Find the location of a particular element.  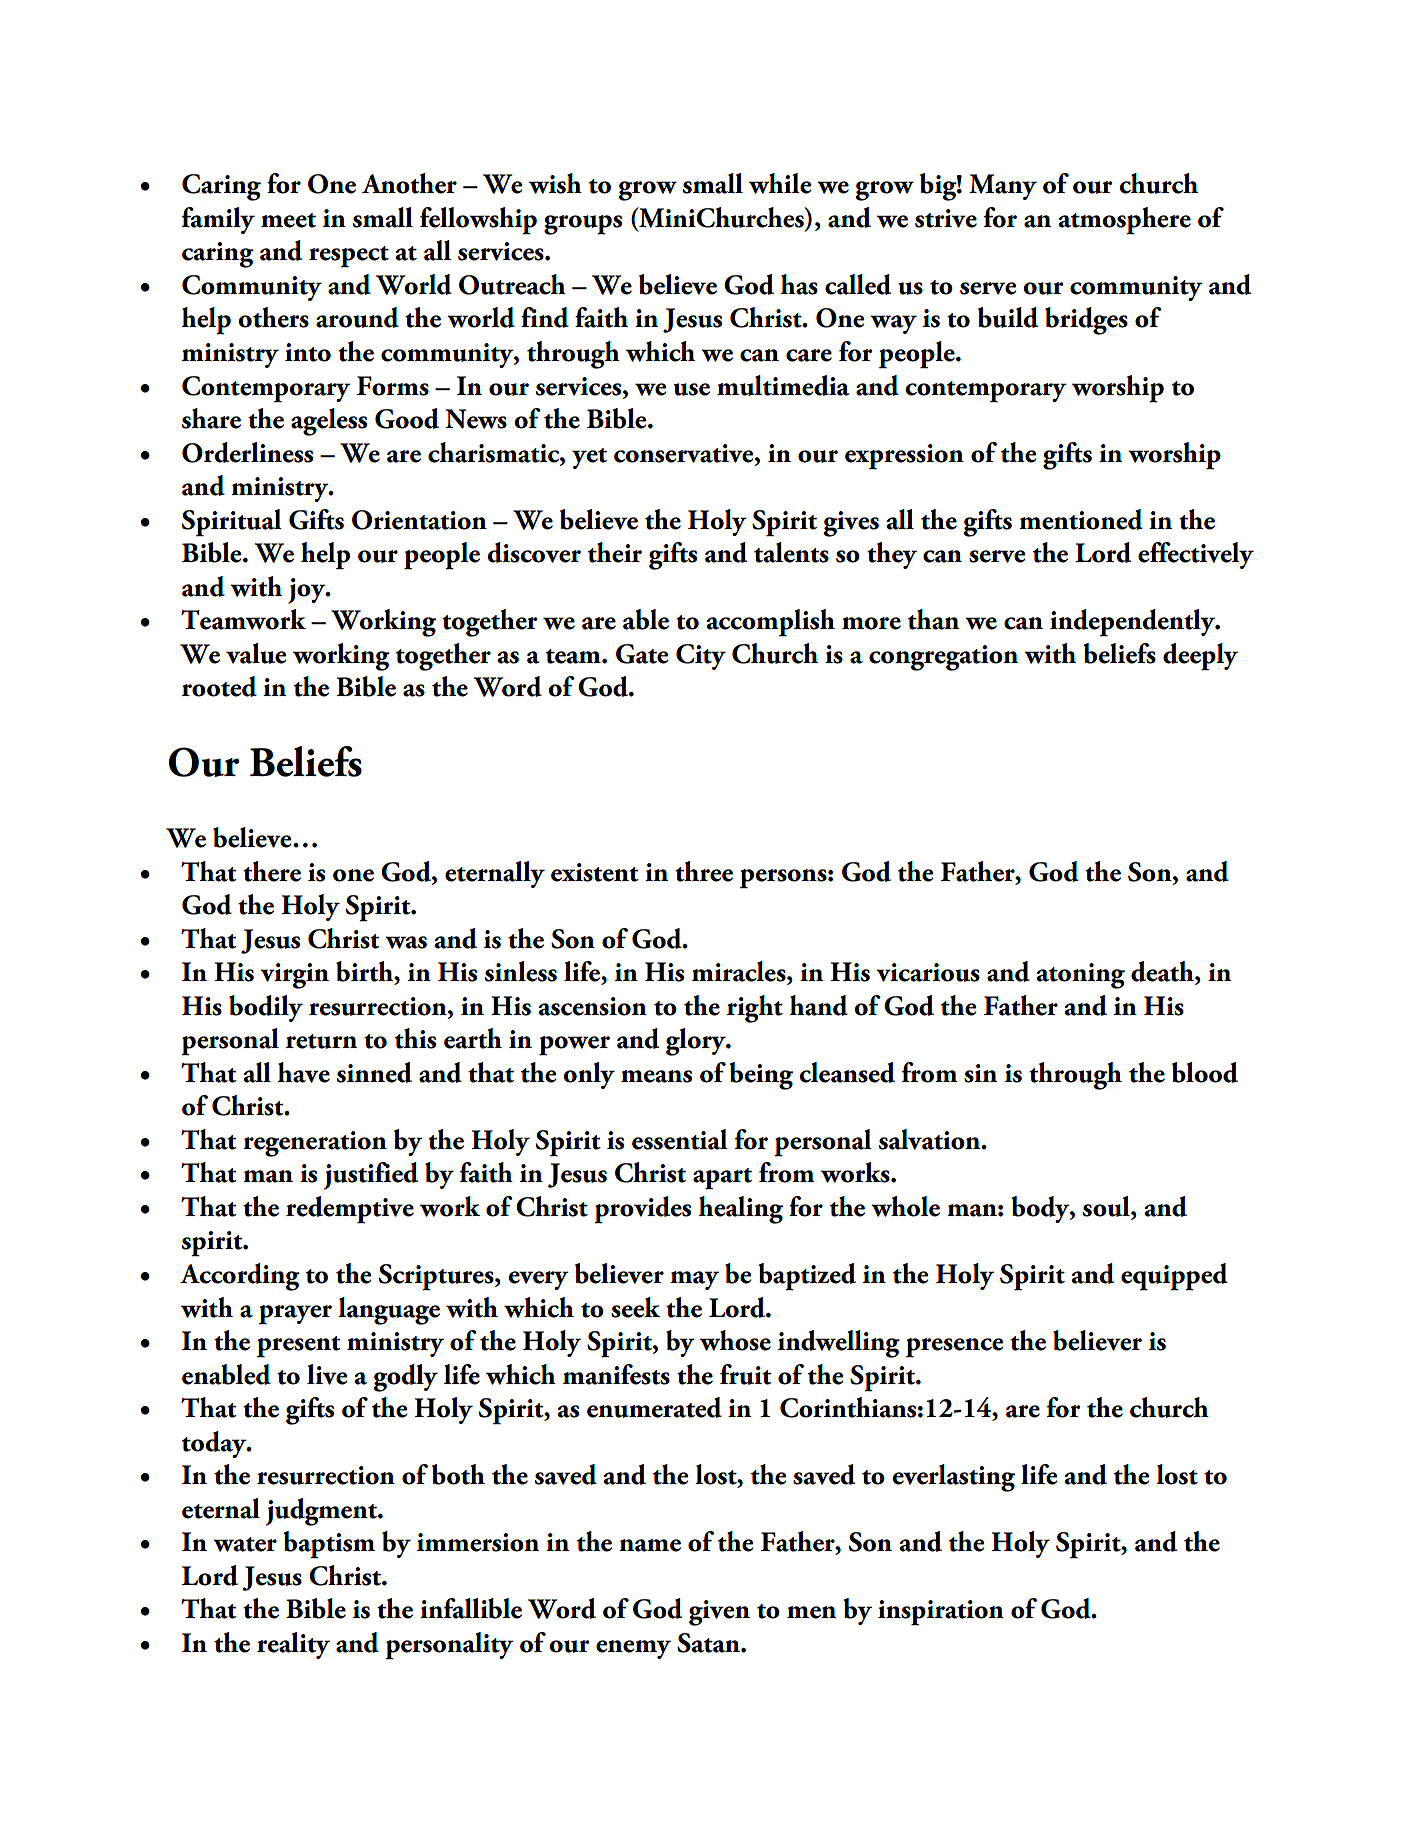

means is located at coordinates (656, 1076).
